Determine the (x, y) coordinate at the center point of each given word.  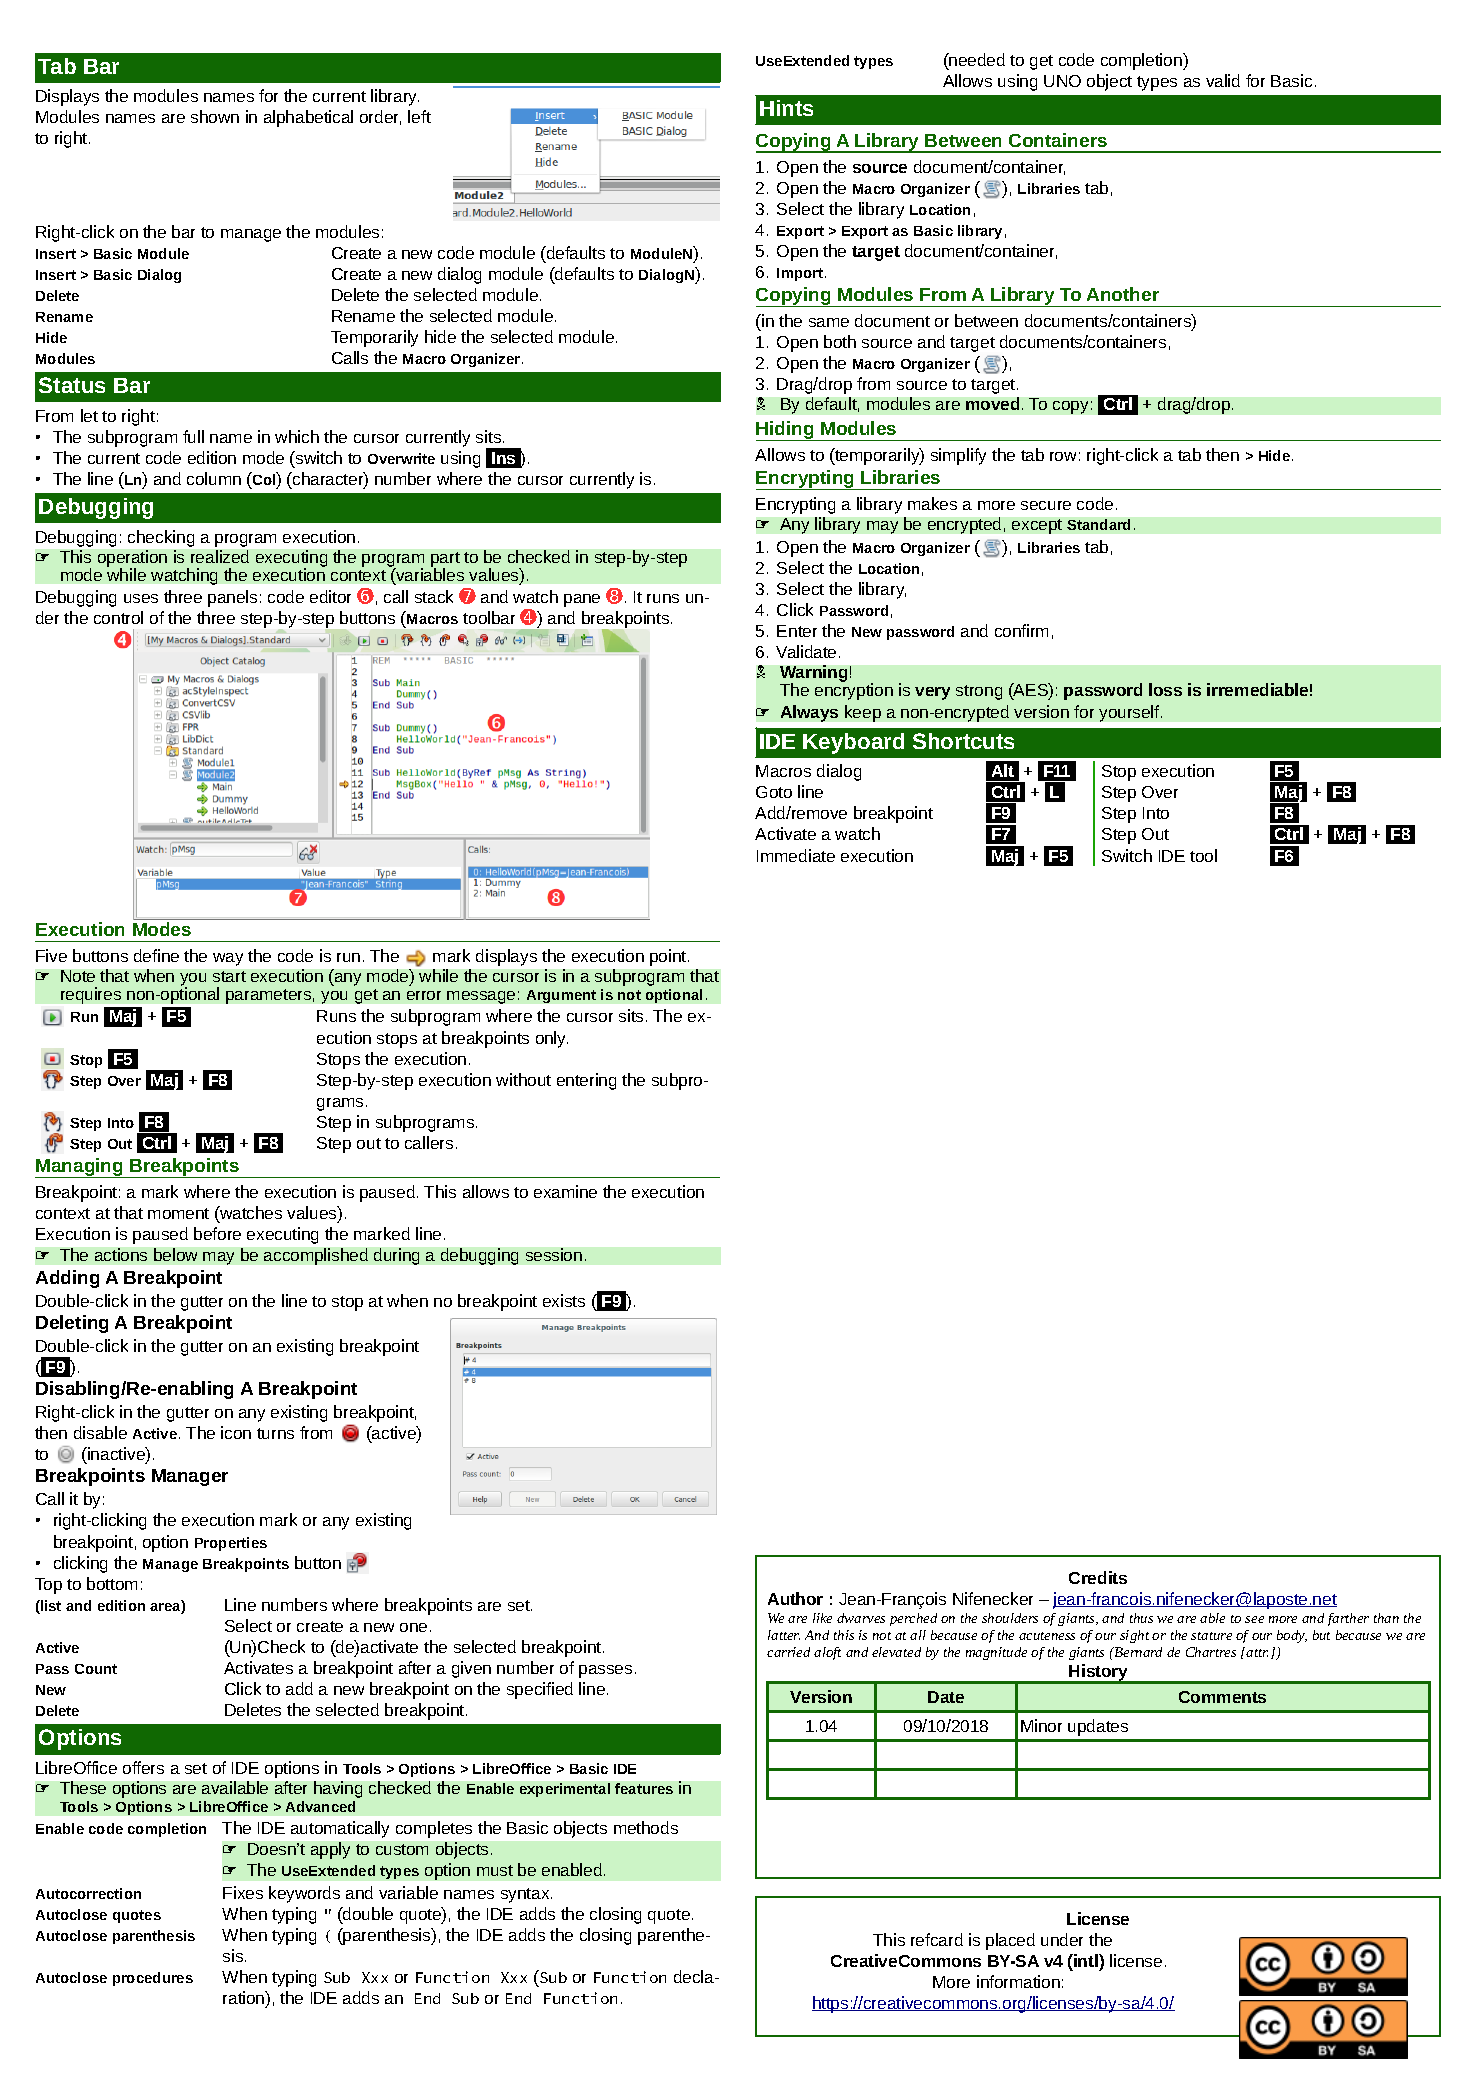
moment (178, 1213)
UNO (1062, 81)
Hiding (786, 431)
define (156, 955)
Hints (786, 108)
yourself (1130, 713)
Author (795, 1598)
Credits (1098, 1577)
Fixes (243, 1892)
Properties (231, 1544)
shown (215, 116)
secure (1046, 505)
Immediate (796, 855)
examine (565, 1191)
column (214, 478)
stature (1211, 1636)
